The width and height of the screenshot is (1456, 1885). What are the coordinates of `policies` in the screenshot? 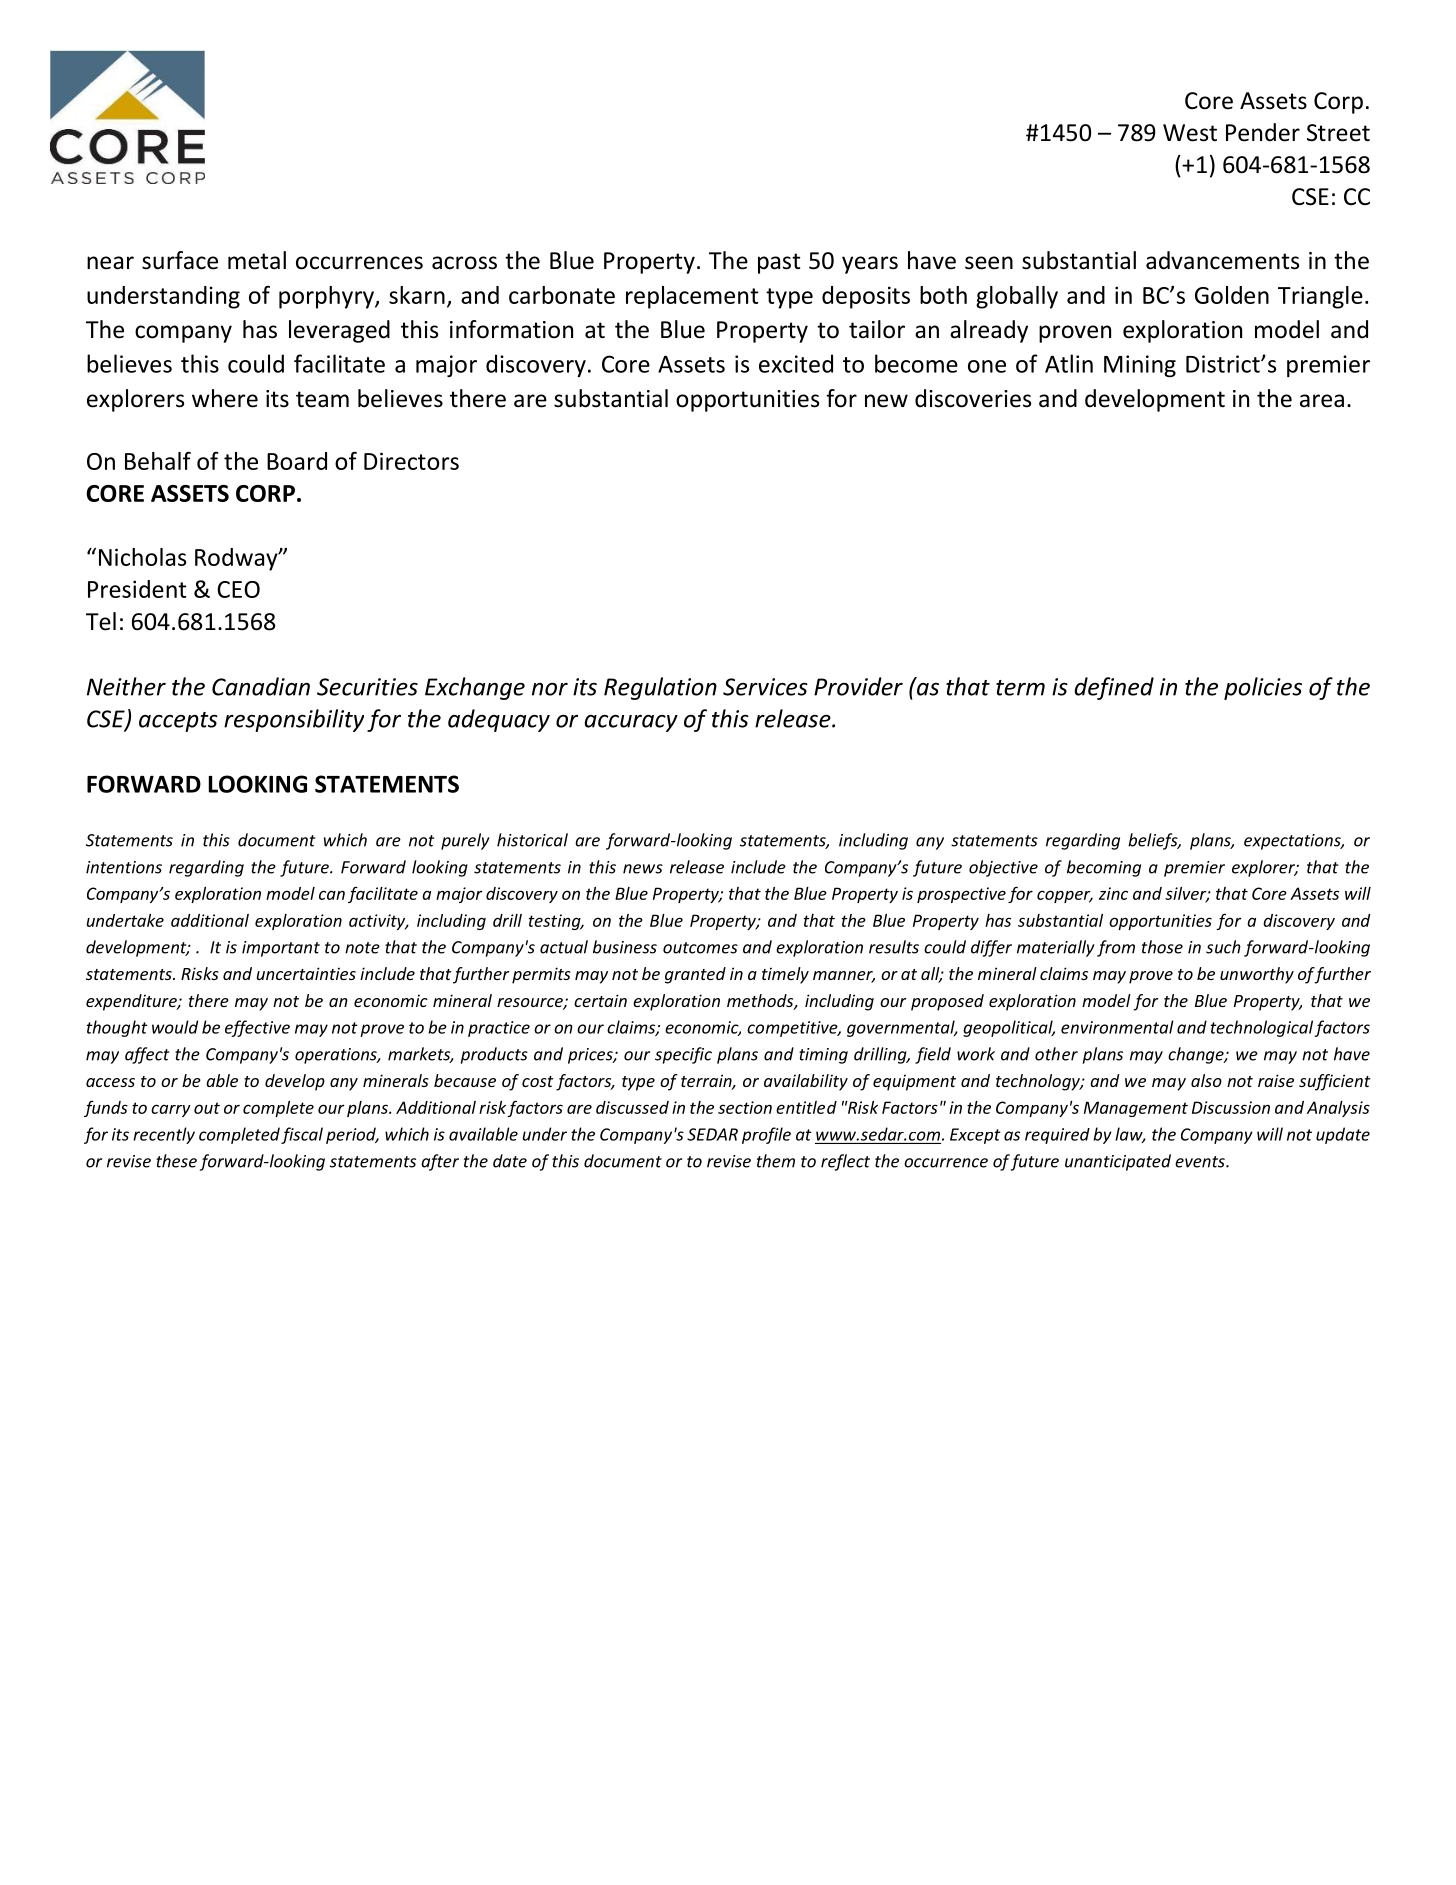 It's located at (1263, 688).
